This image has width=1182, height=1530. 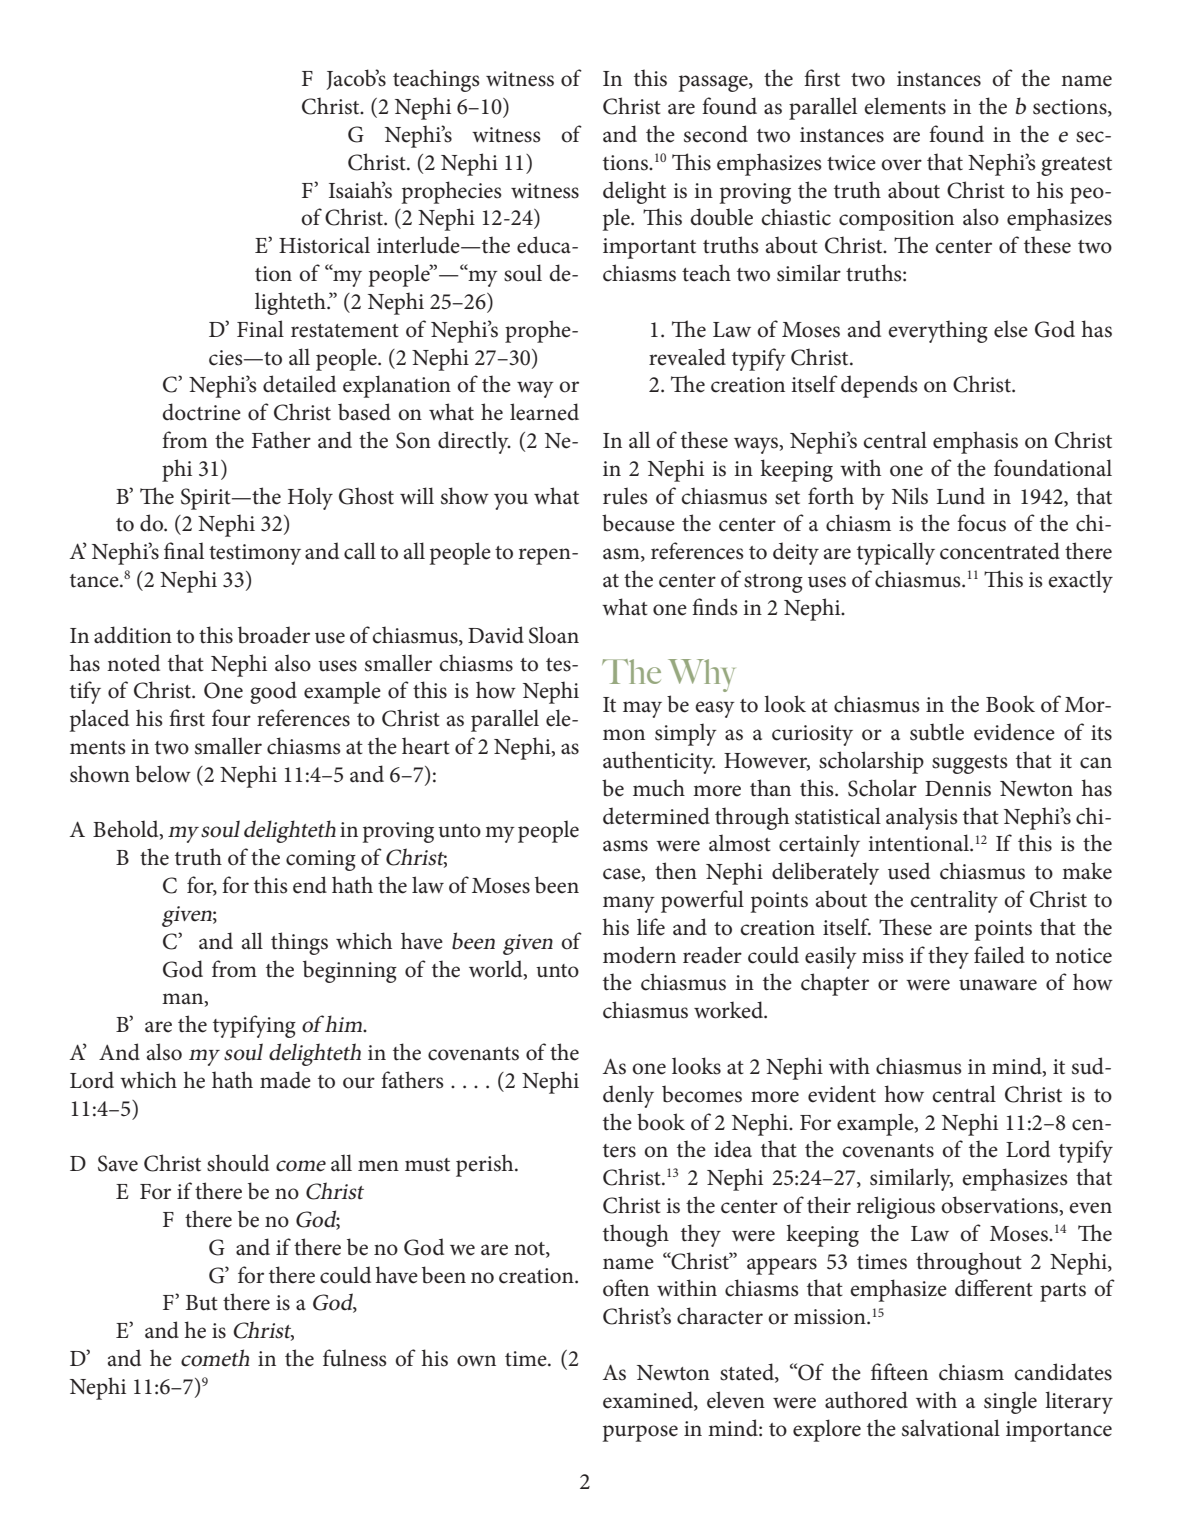 I want to click on many, so click(x=629, y=904).
